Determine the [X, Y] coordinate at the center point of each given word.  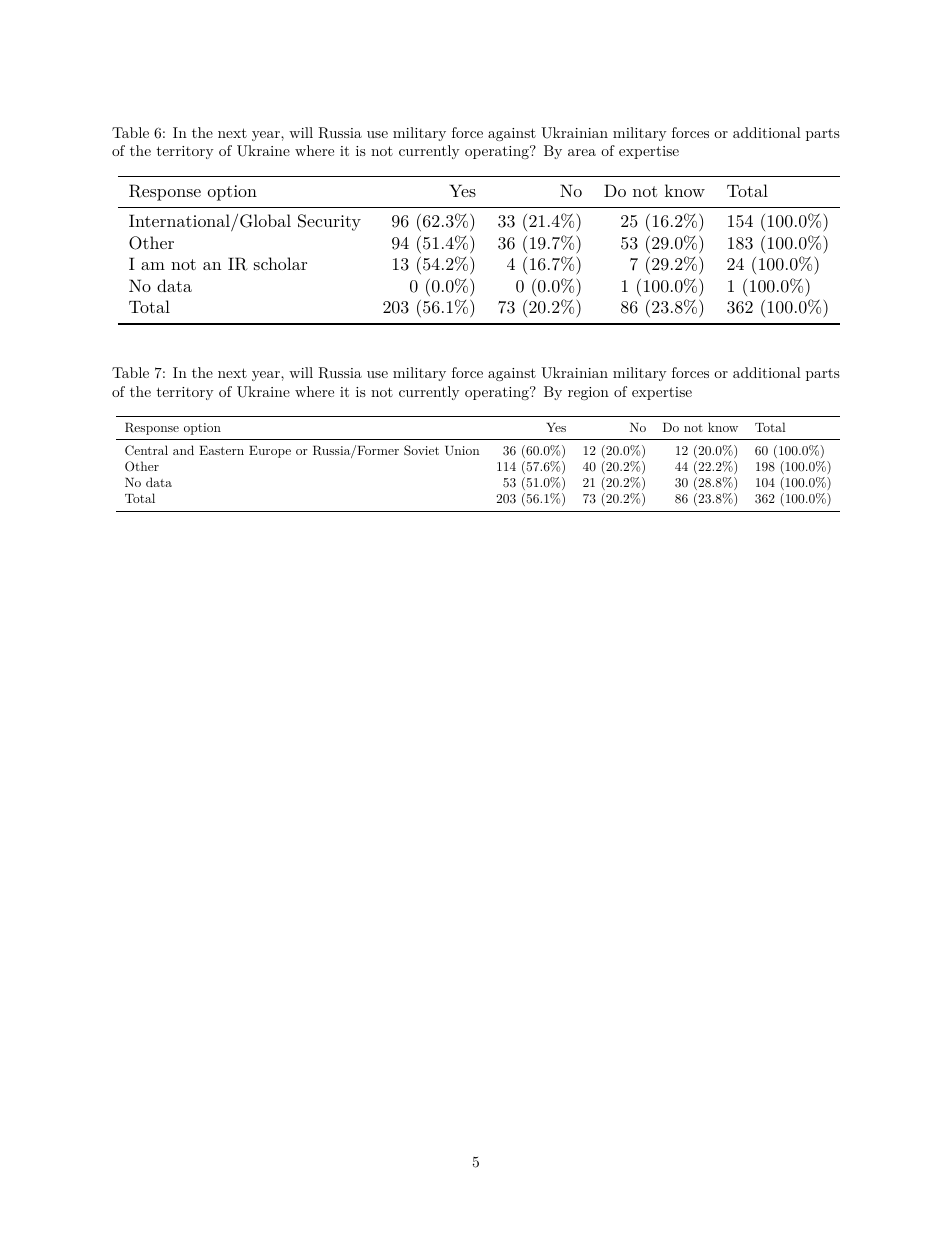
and [183, 450]
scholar [280, 263]
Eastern [221, 450]
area [582, 152]
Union [462, 451]
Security [329, 222]
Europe [270, 452]
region [588, 393]
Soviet [421, 450]
